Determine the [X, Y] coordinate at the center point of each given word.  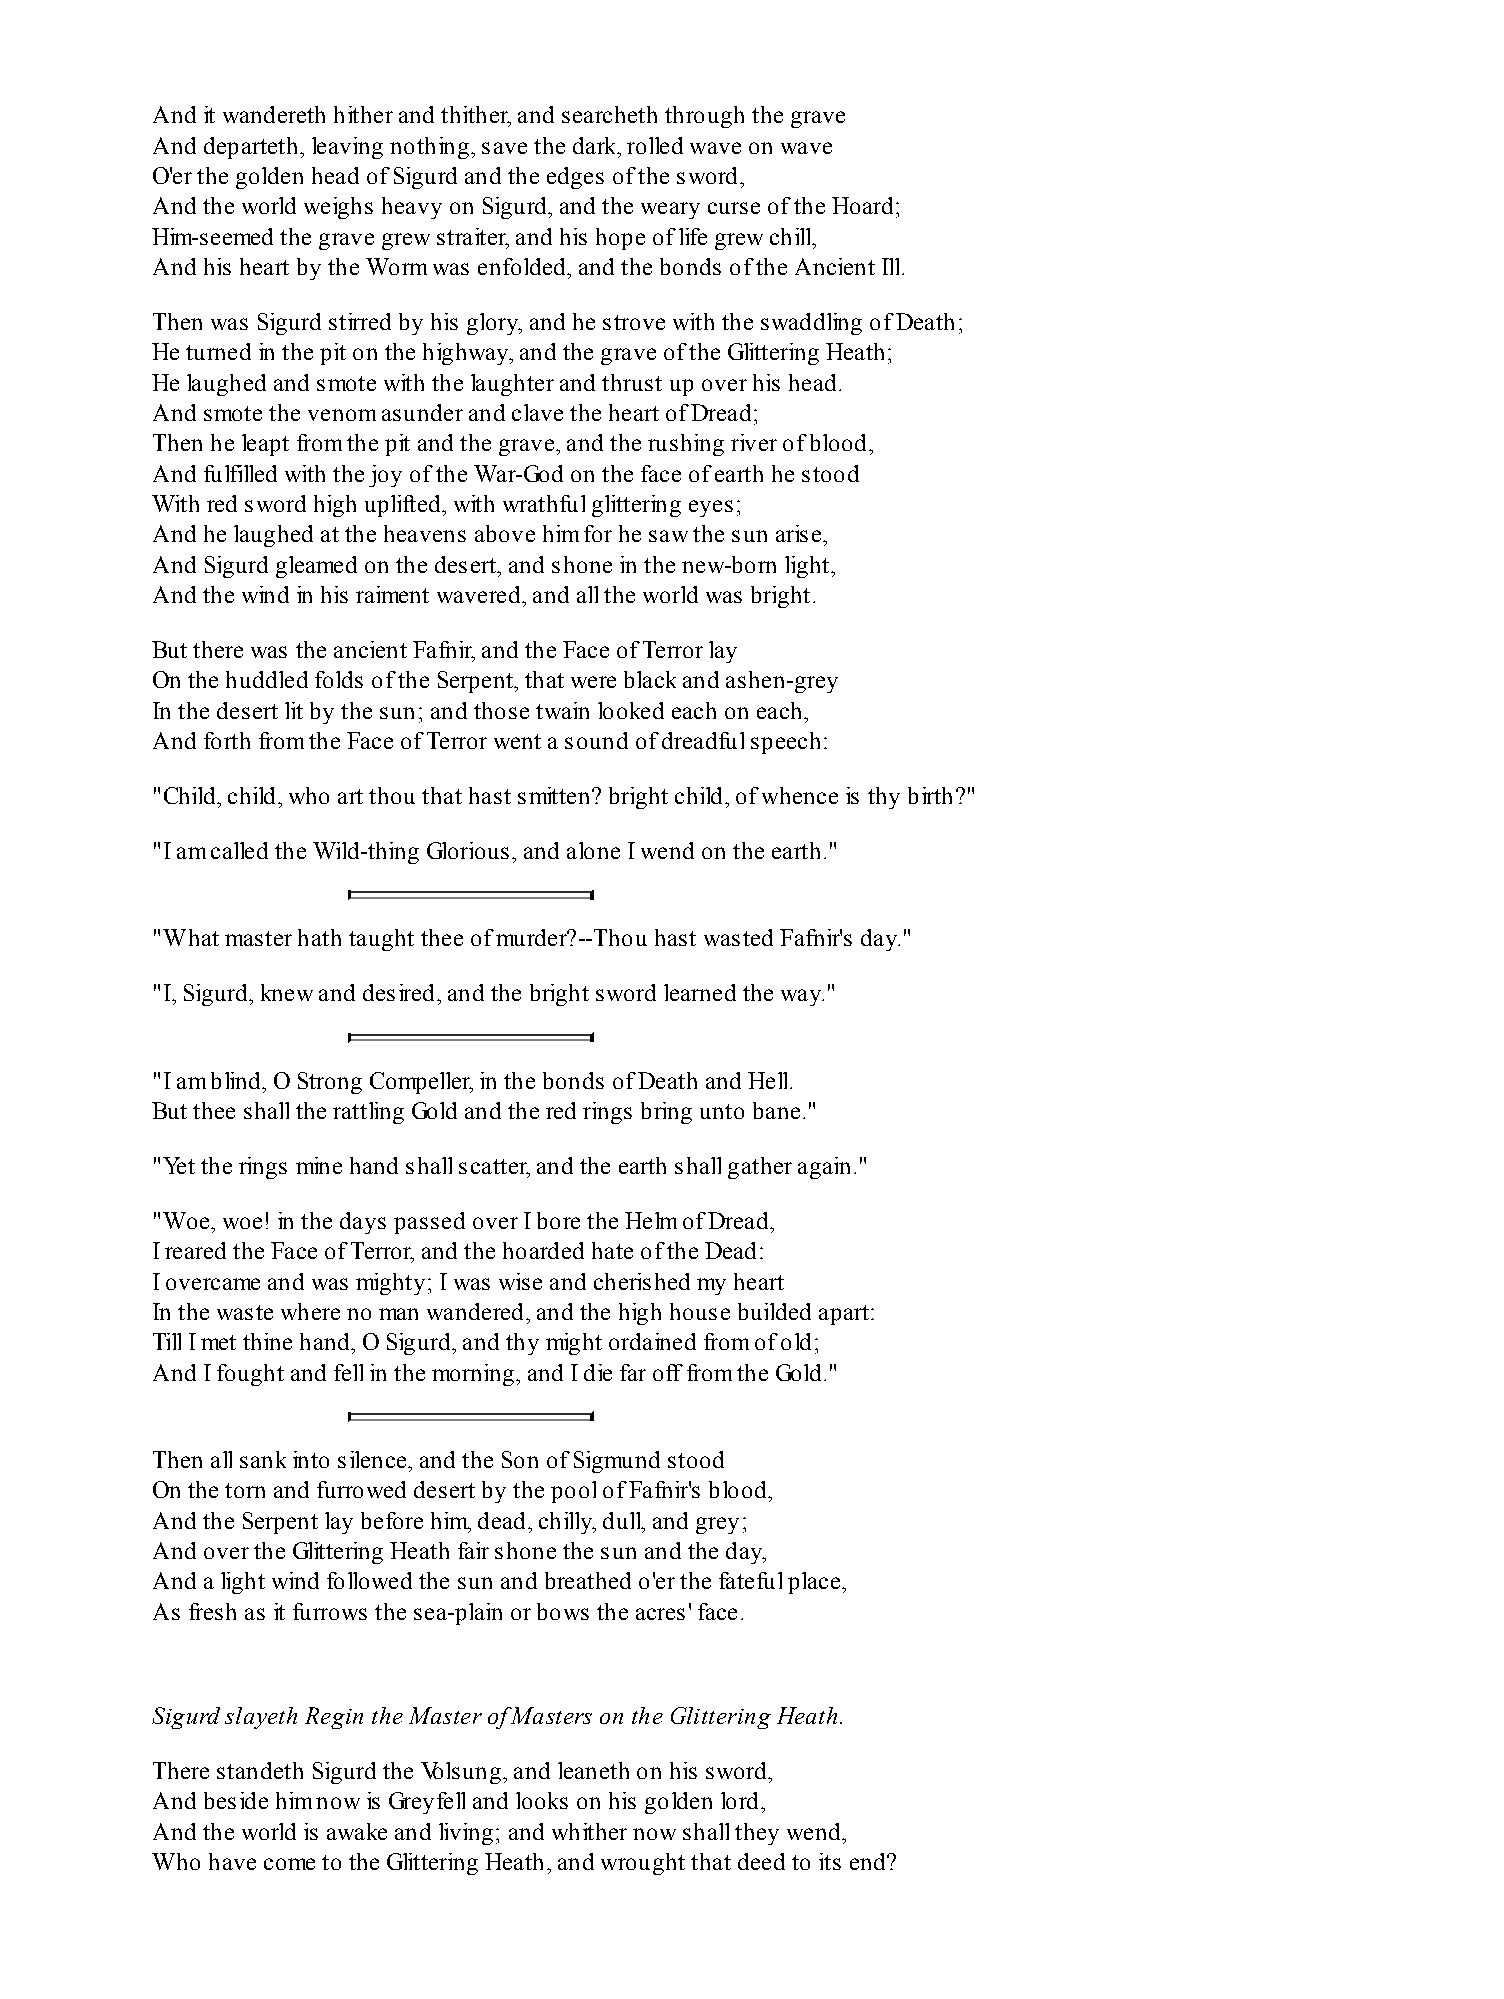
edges [575, 178]
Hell [769, 1080]
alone [593, 850]
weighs [338, 208]
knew [287, 992]
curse [734, 208]
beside [236, 1800]
